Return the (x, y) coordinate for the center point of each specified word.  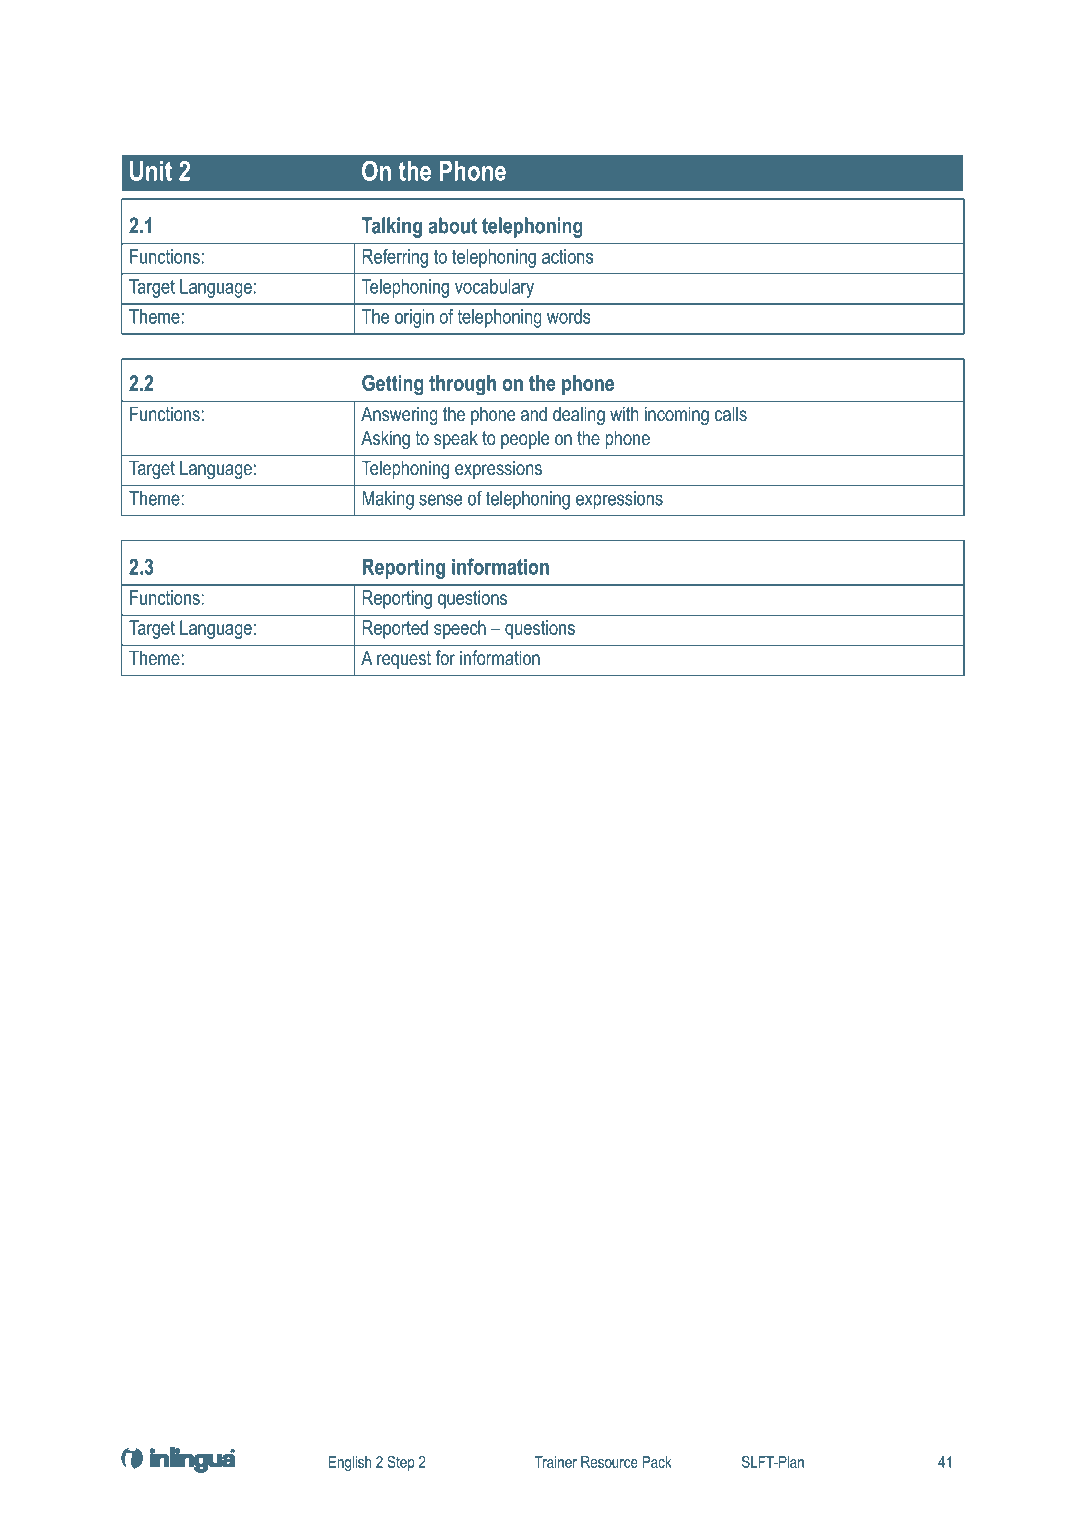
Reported (395, 629)
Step (400, 1463)
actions (567, 256)
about (452, 225)
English (350, 1463)
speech (460, 629)
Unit (151, 171)
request (404, 660)
